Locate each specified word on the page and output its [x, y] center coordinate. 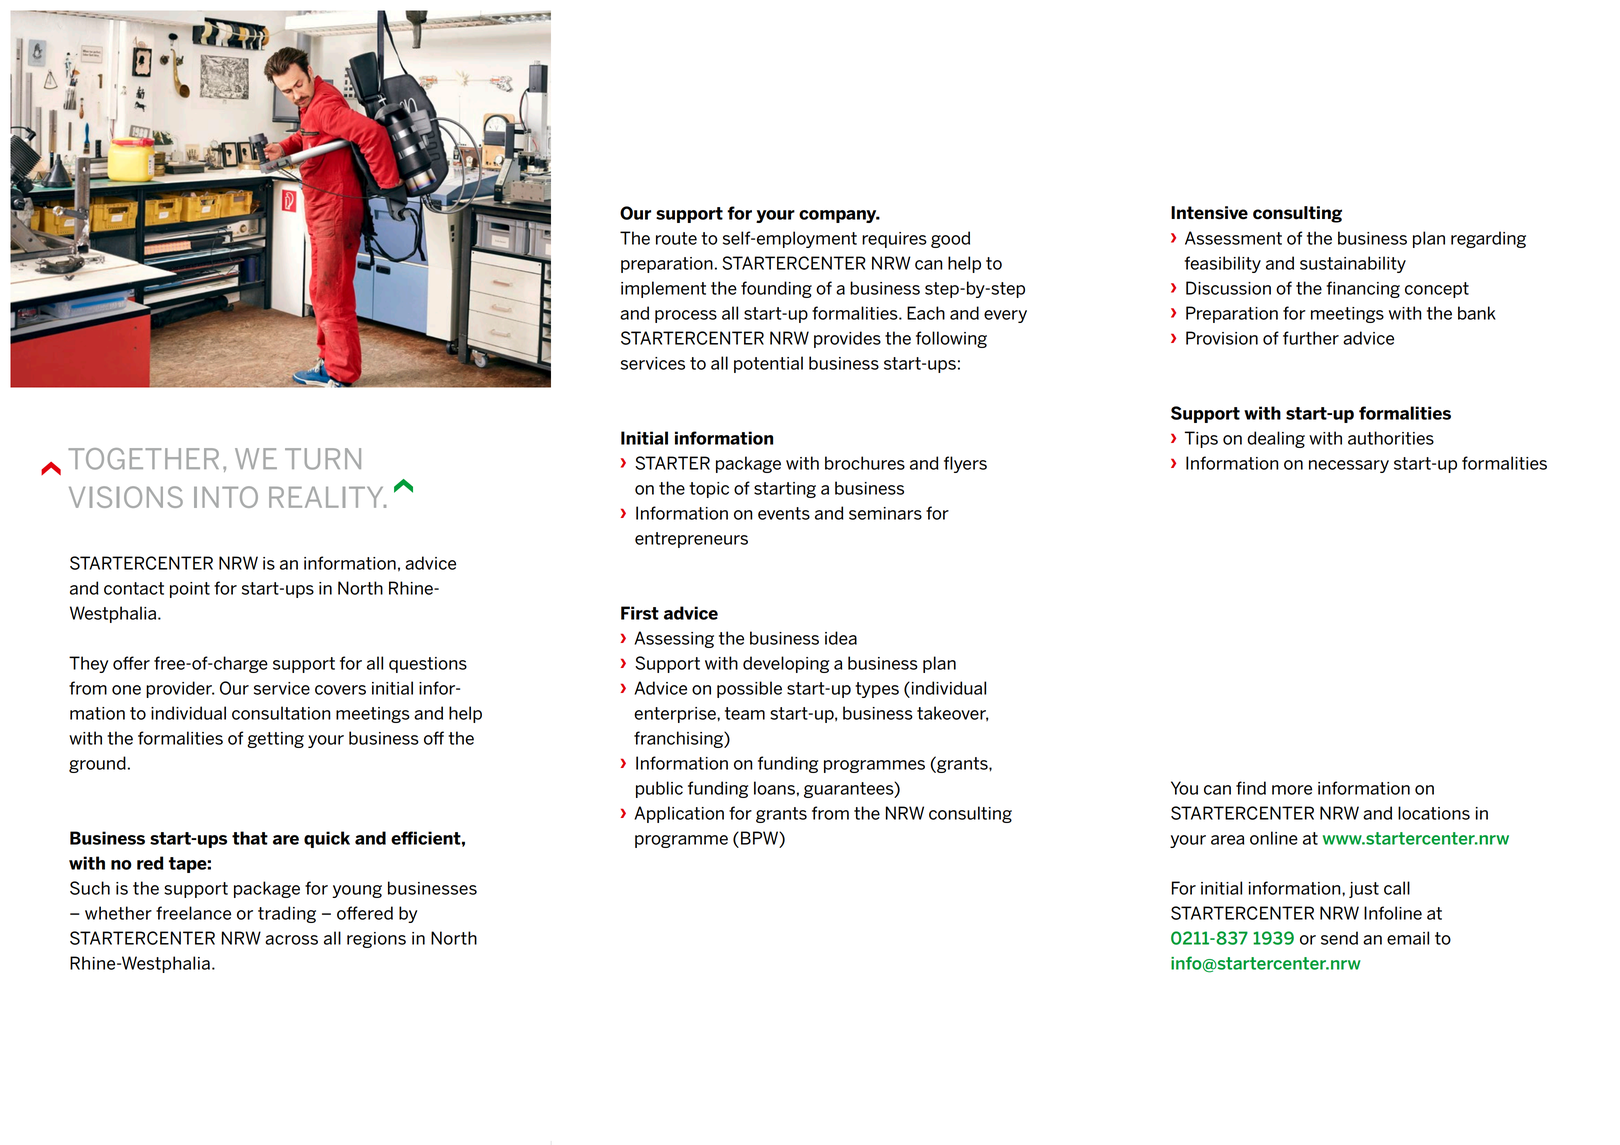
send [1339, 938]
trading [287, 914]
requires [894, 240]
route [676, 238]
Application [679, 814]
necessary [1349, 466]
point [190, 590]
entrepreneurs [691, 540]
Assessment [1233, 238]
